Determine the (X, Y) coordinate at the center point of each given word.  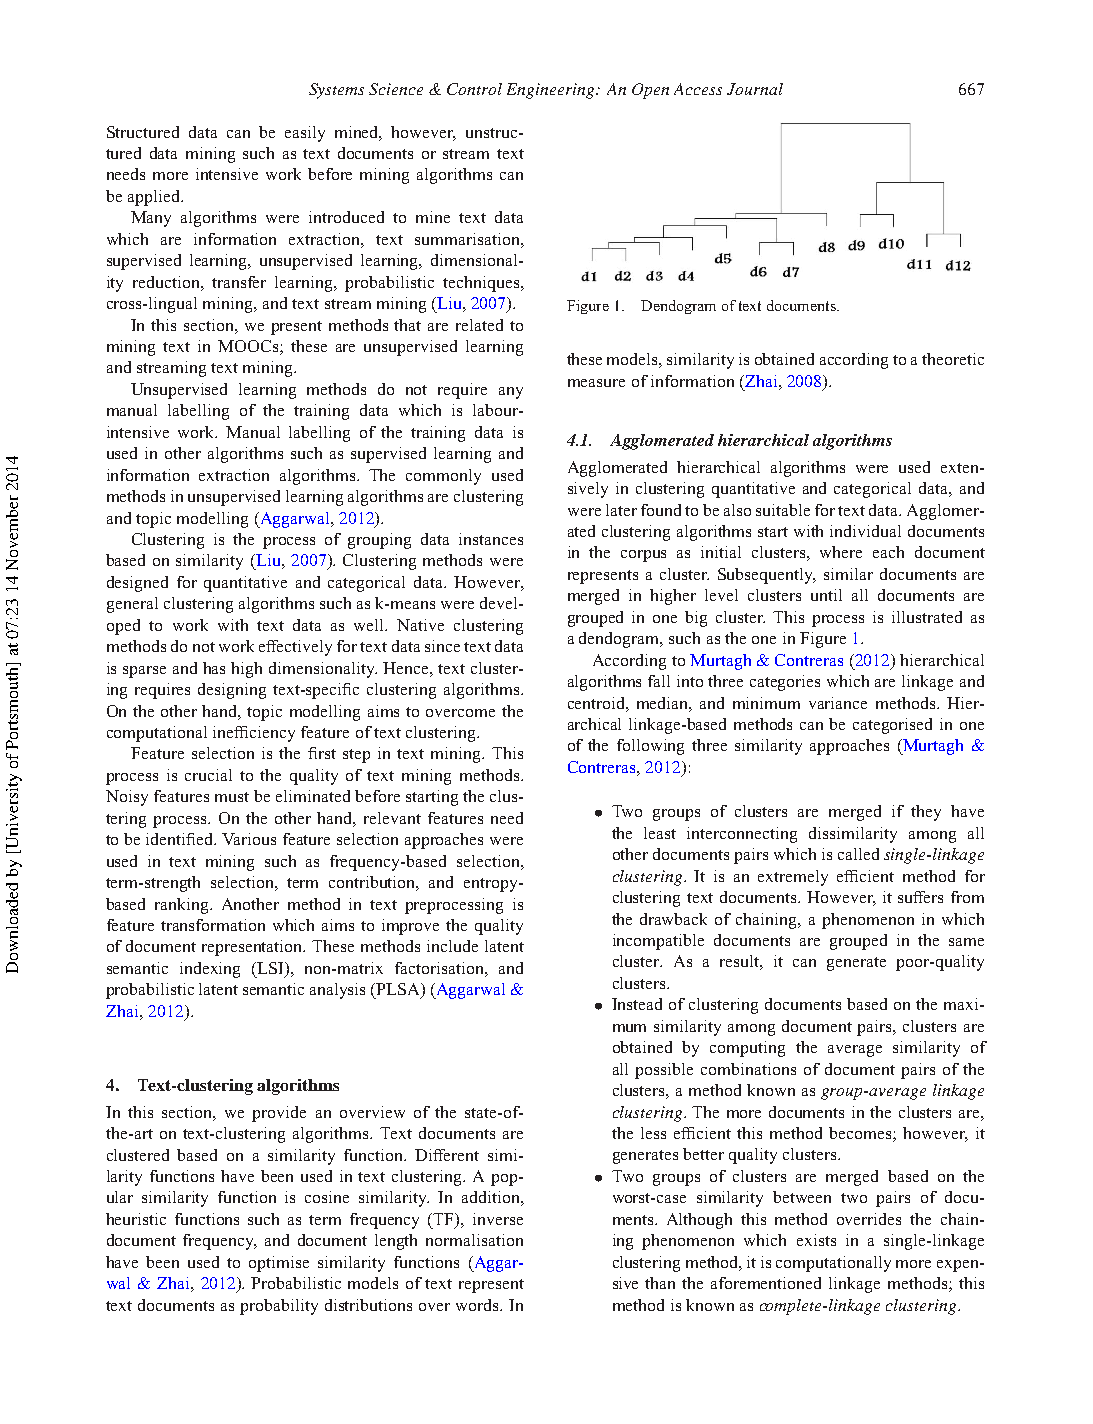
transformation (213, 925)
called (858, 854)
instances (491, 539)
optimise (279, 1264)
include (452, 946)
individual (865, 531)
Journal (755, 89)
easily (305, 134)
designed (137, 584)
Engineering (552, 91)
